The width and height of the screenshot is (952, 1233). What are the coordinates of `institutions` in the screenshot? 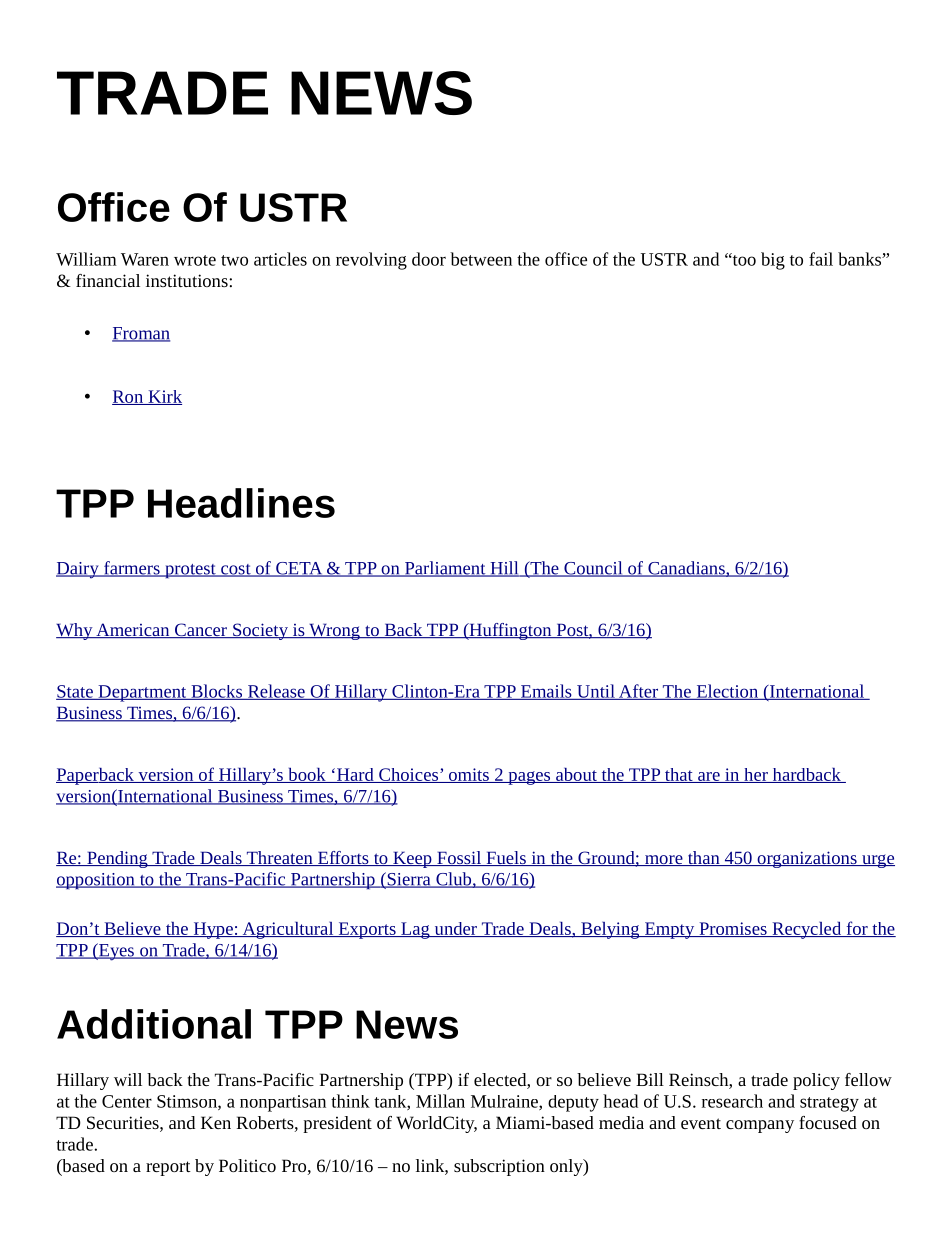 It's located at (188, 280).
